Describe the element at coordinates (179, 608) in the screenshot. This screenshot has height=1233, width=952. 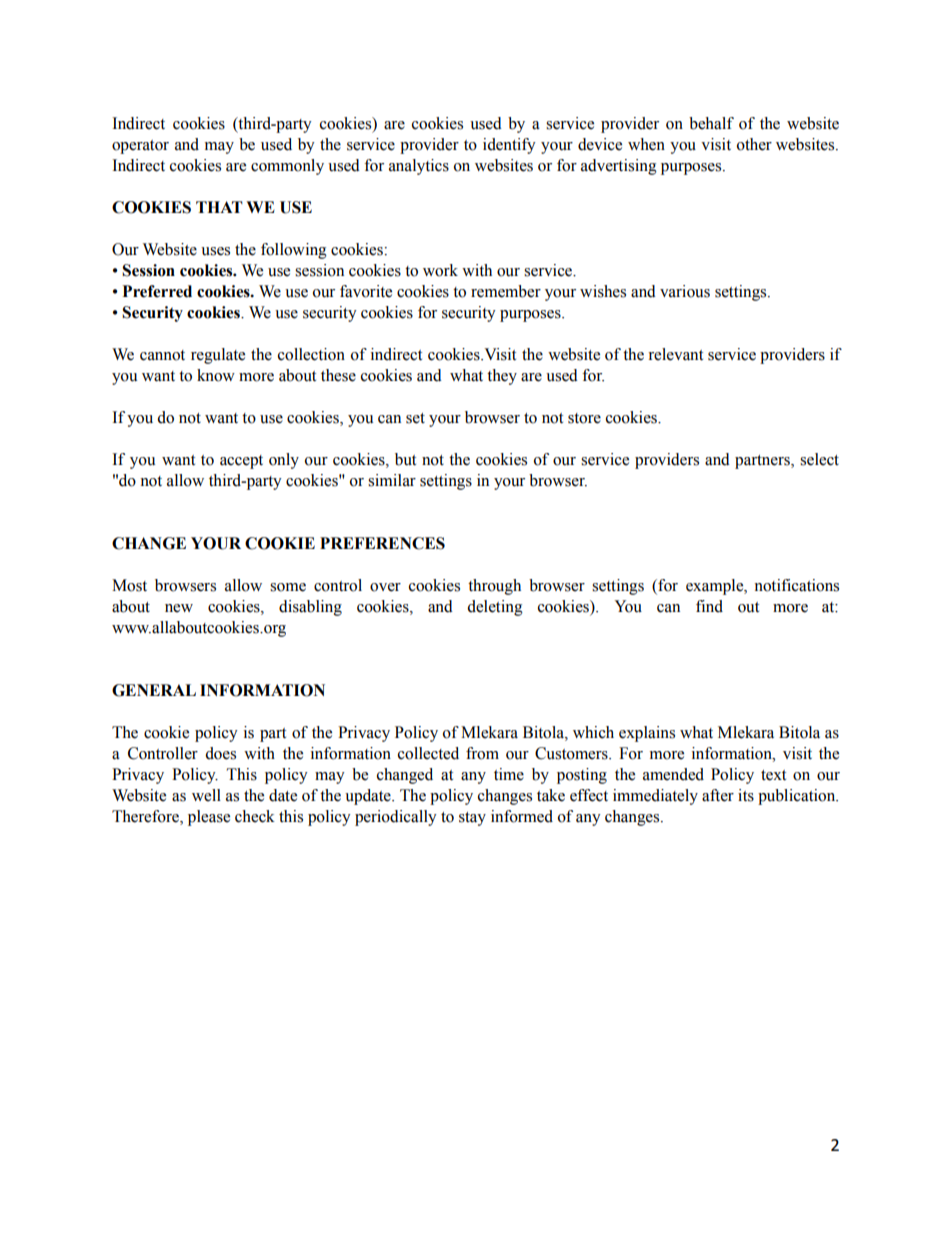
I see `new` at that location.
